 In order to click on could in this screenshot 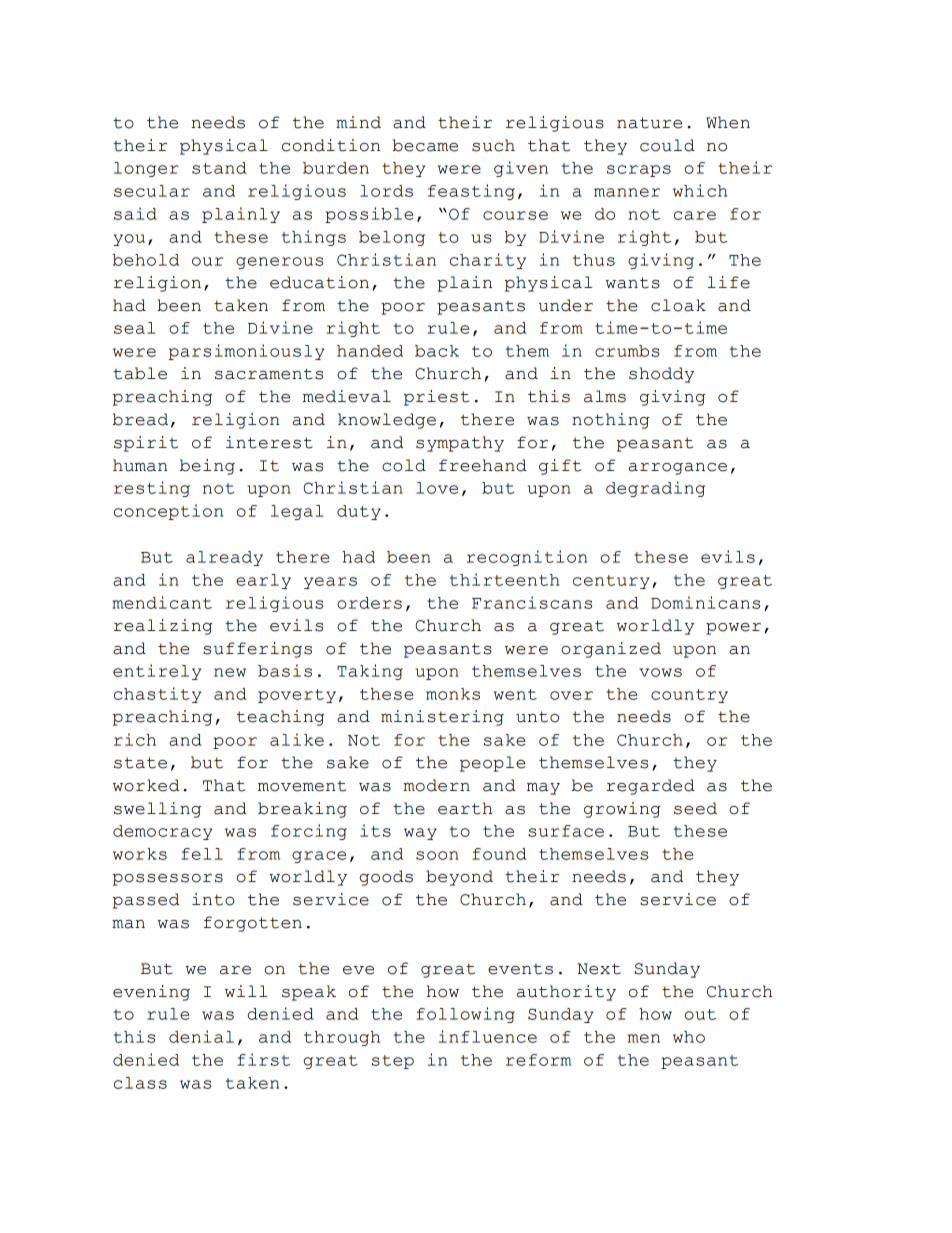, I will do `click(667, 145)`.
